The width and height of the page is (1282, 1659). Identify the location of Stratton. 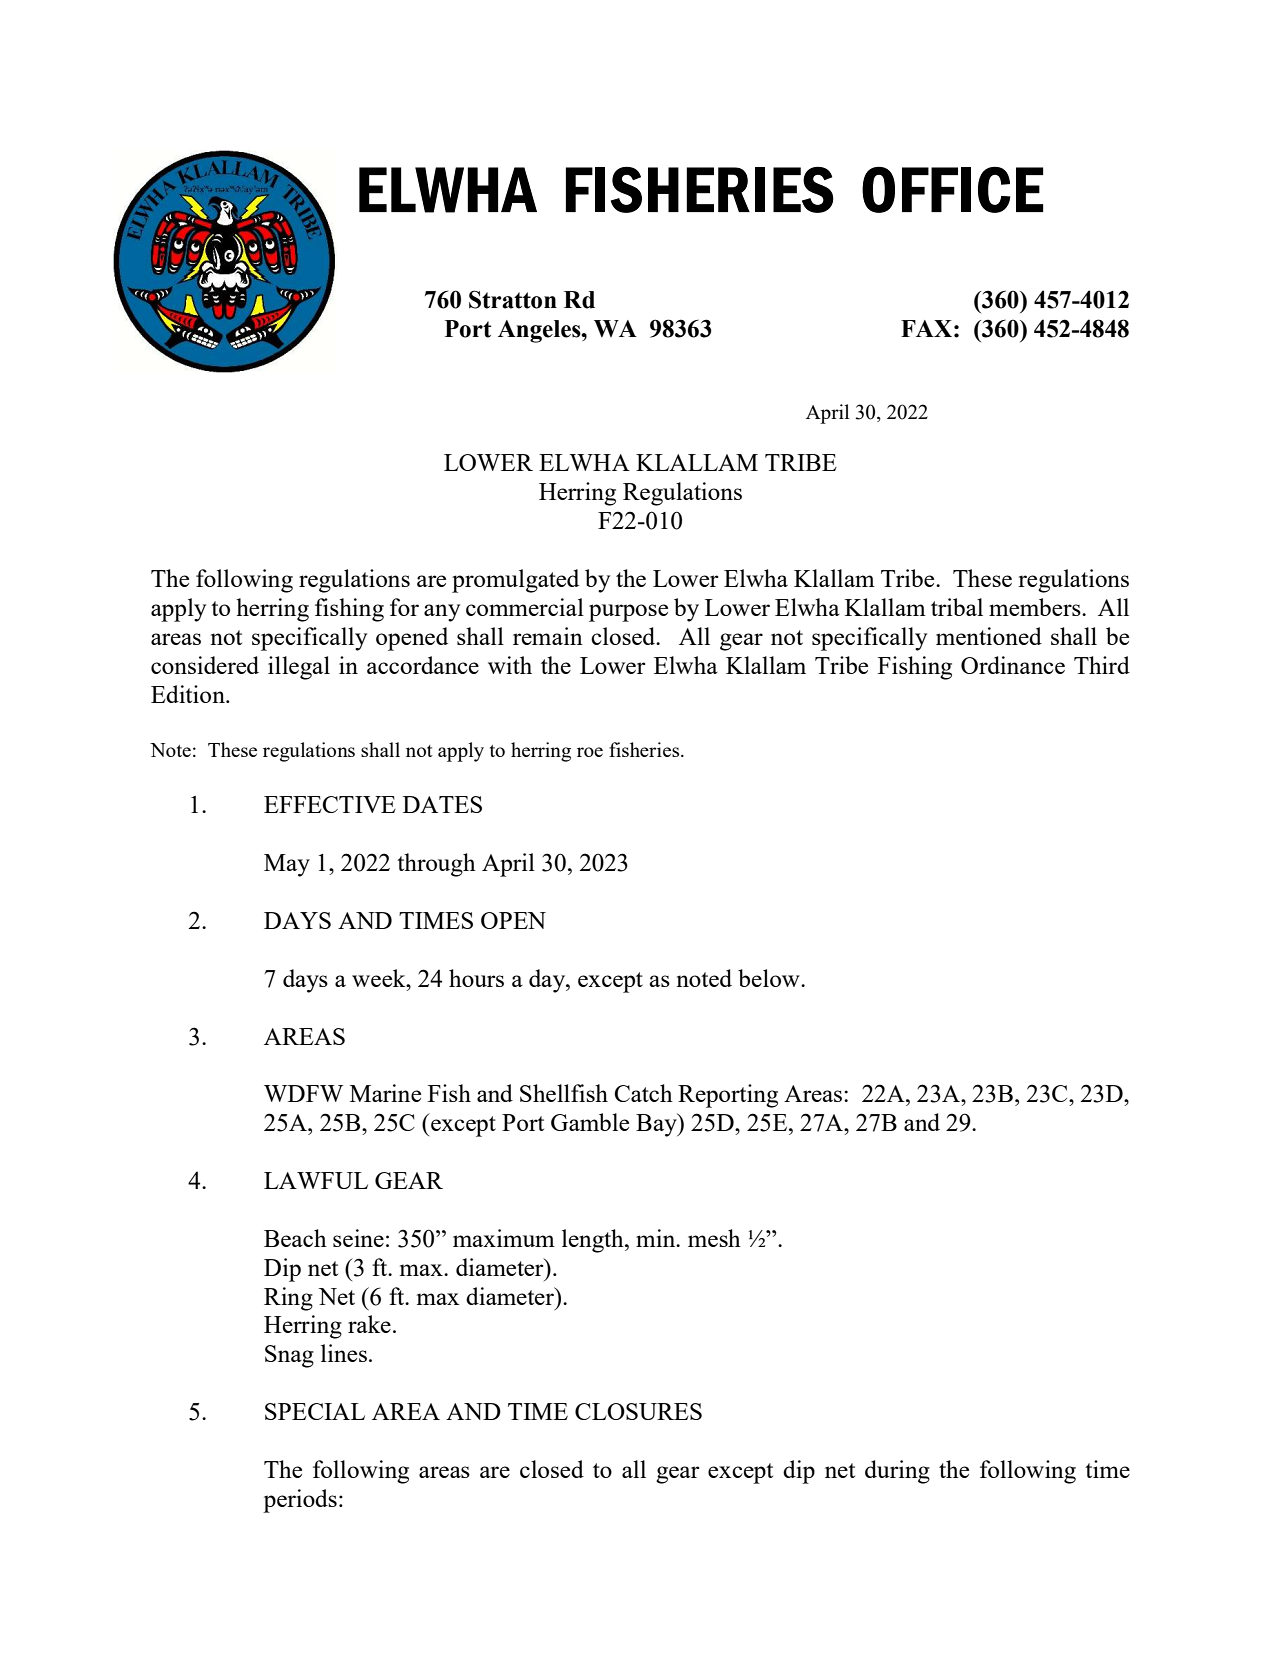
(513, 299).
